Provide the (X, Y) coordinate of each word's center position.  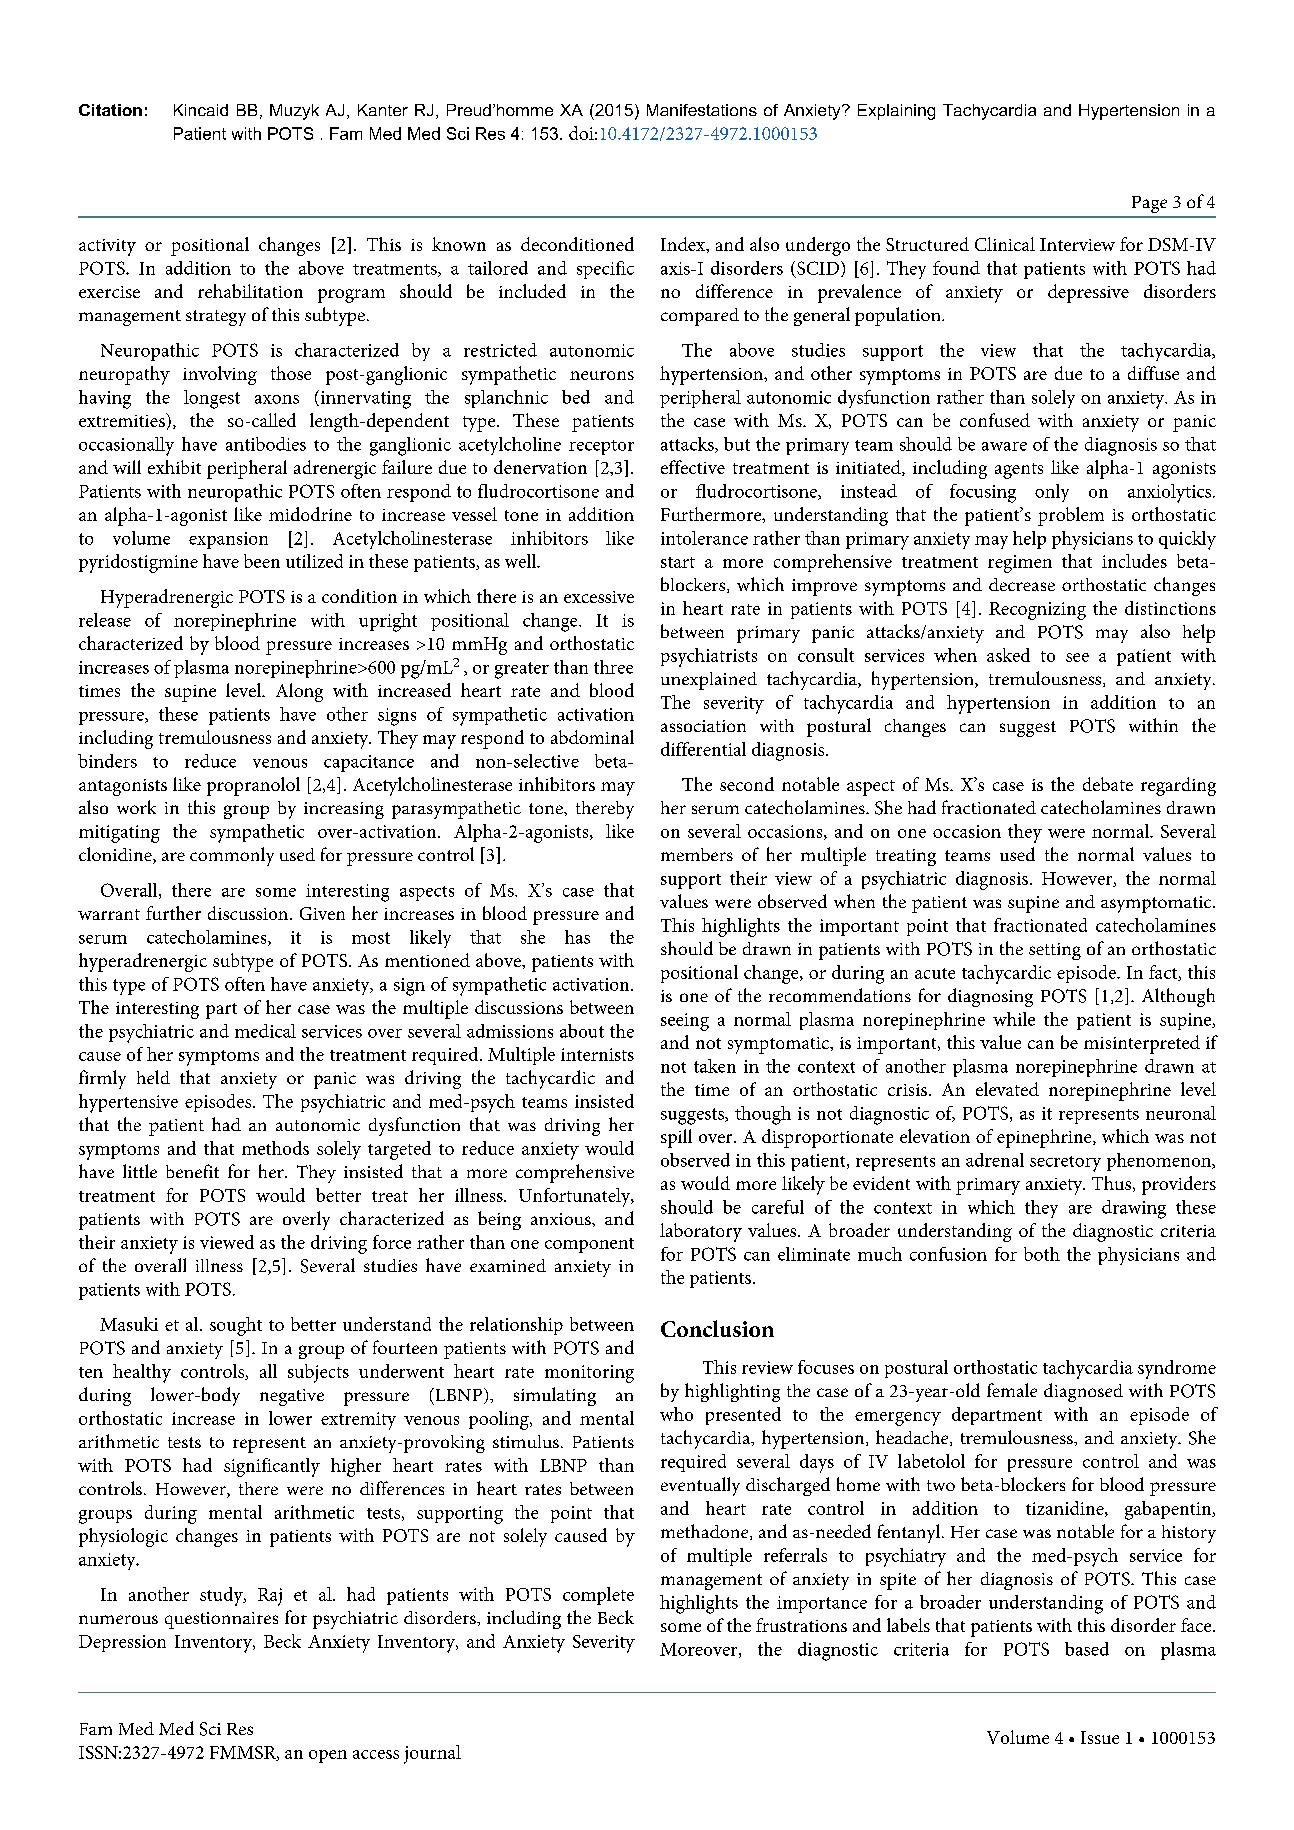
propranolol (253, 786)
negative (292, 1397)
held (153, 1077)
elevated (1007, 1089)
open (328, 1756)
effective (693, 467)
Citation (110, 110)
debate (1108, 784)
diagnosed (1083, 1392)
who (676, 1414)
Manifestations (702, 110)
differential (703, 749)
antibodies (266, 444)
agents (1019, 471)
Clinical (1005, 244)
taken (715, 1066)
